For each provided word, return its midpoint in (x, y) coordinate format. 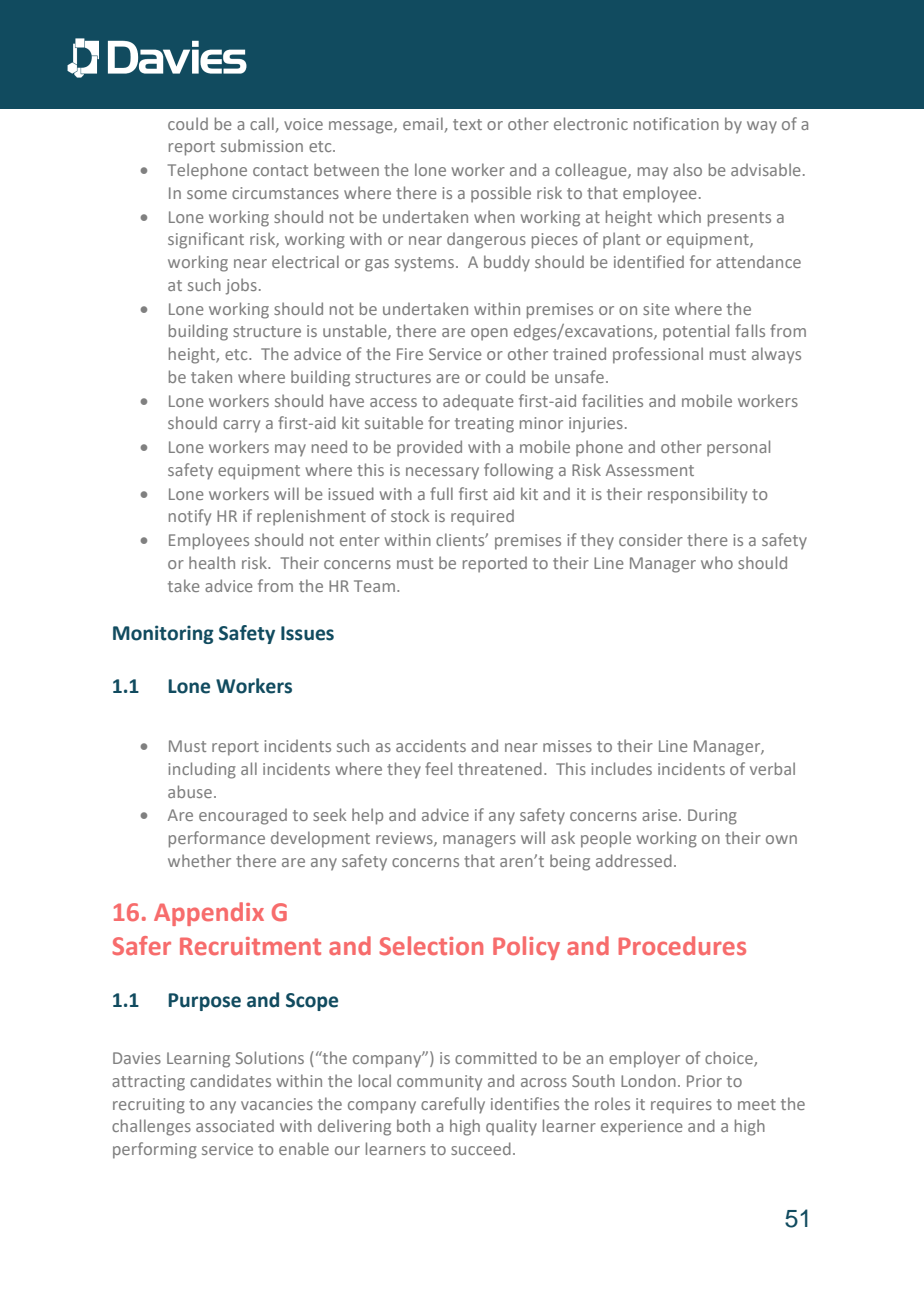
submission (262, 145)
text (467, 124)
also (687, 169)
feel (438, 768)
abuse (190, 791)
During (712, 817)
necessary (442, 473)
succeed (481, 1148)
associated (235, 1125)
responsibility (697, 495)
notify (190, 517)
